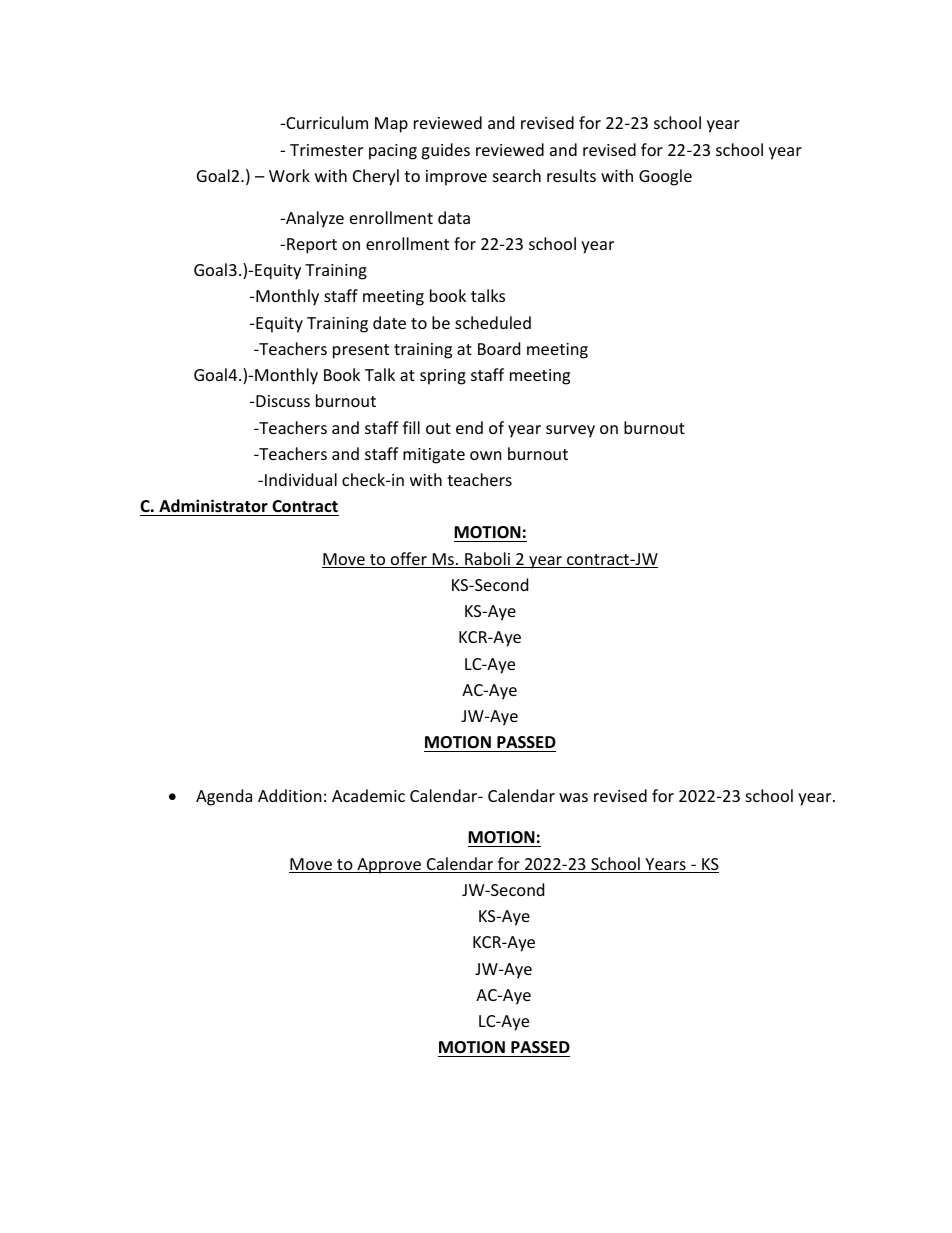 The width and height of the document is (952, 1233). I want to click on was, so click(573, 797).
